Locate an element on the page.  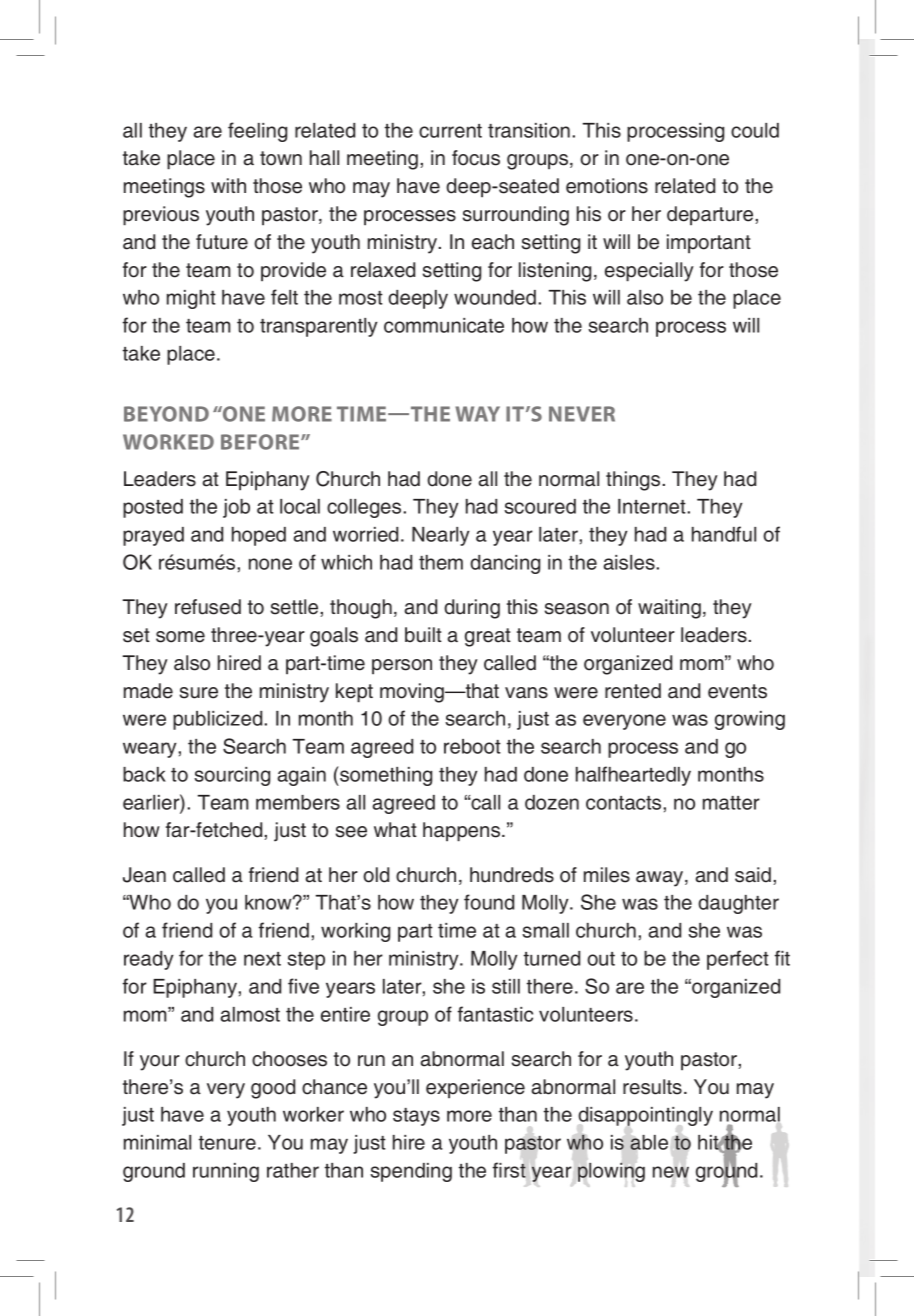
emotions is located at coordinates (607, 186).
